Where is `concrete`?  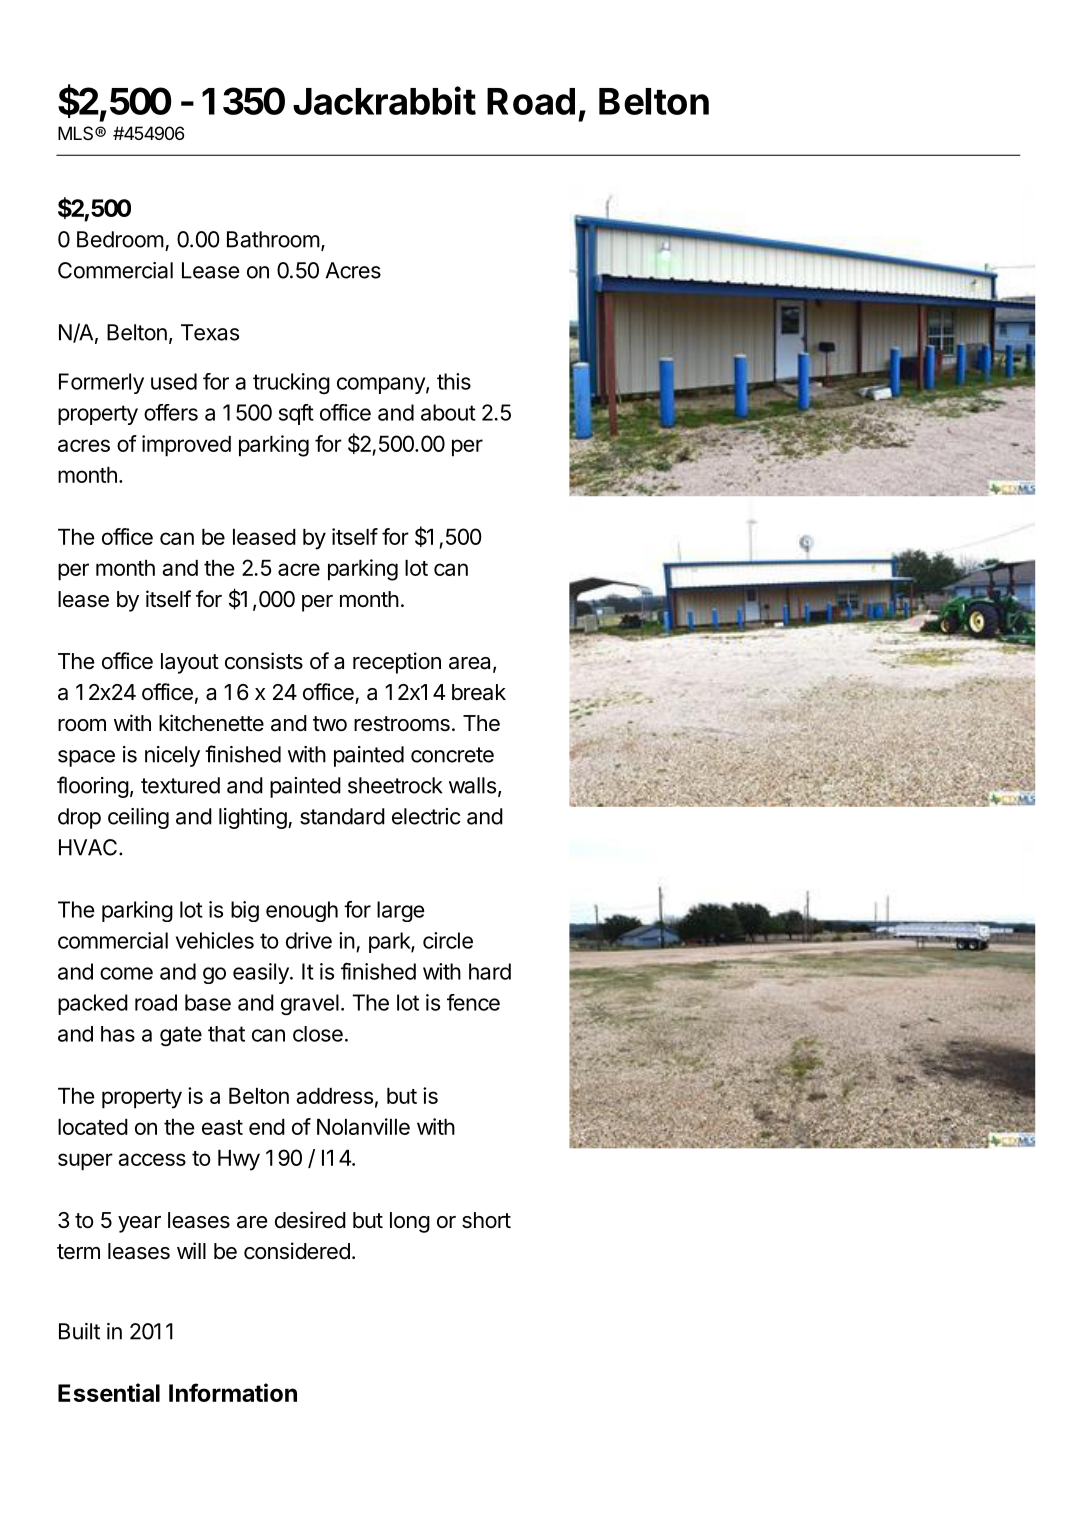
concrete is located at coordinates (452, 755).
